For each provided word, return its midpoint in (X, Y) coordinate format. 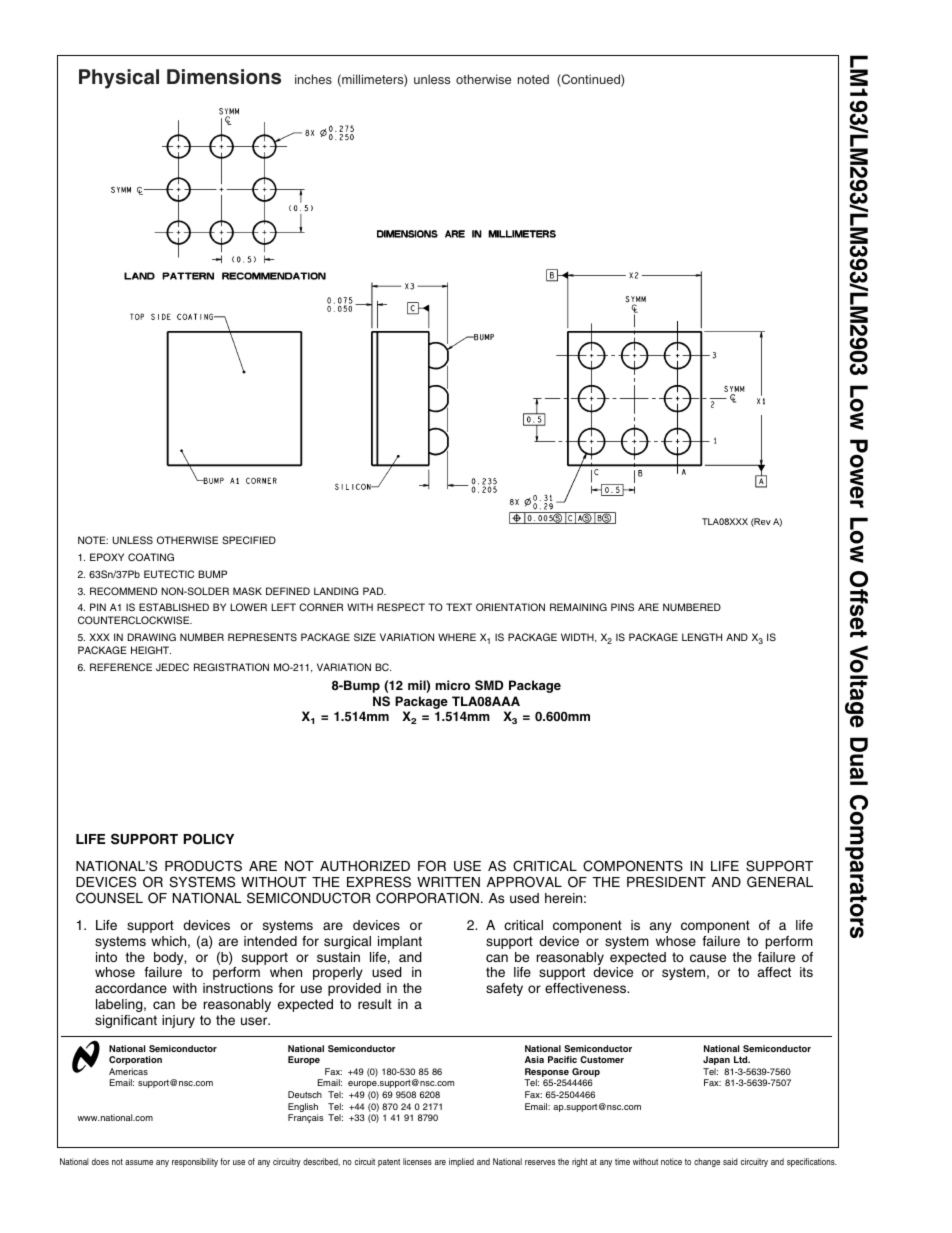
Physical (119, 79)
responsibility (195, 1162)
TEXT (459, 607)
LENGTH (702, 637)
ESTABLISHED (174, 607)
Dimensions (224, 77)
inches (313, 79)
